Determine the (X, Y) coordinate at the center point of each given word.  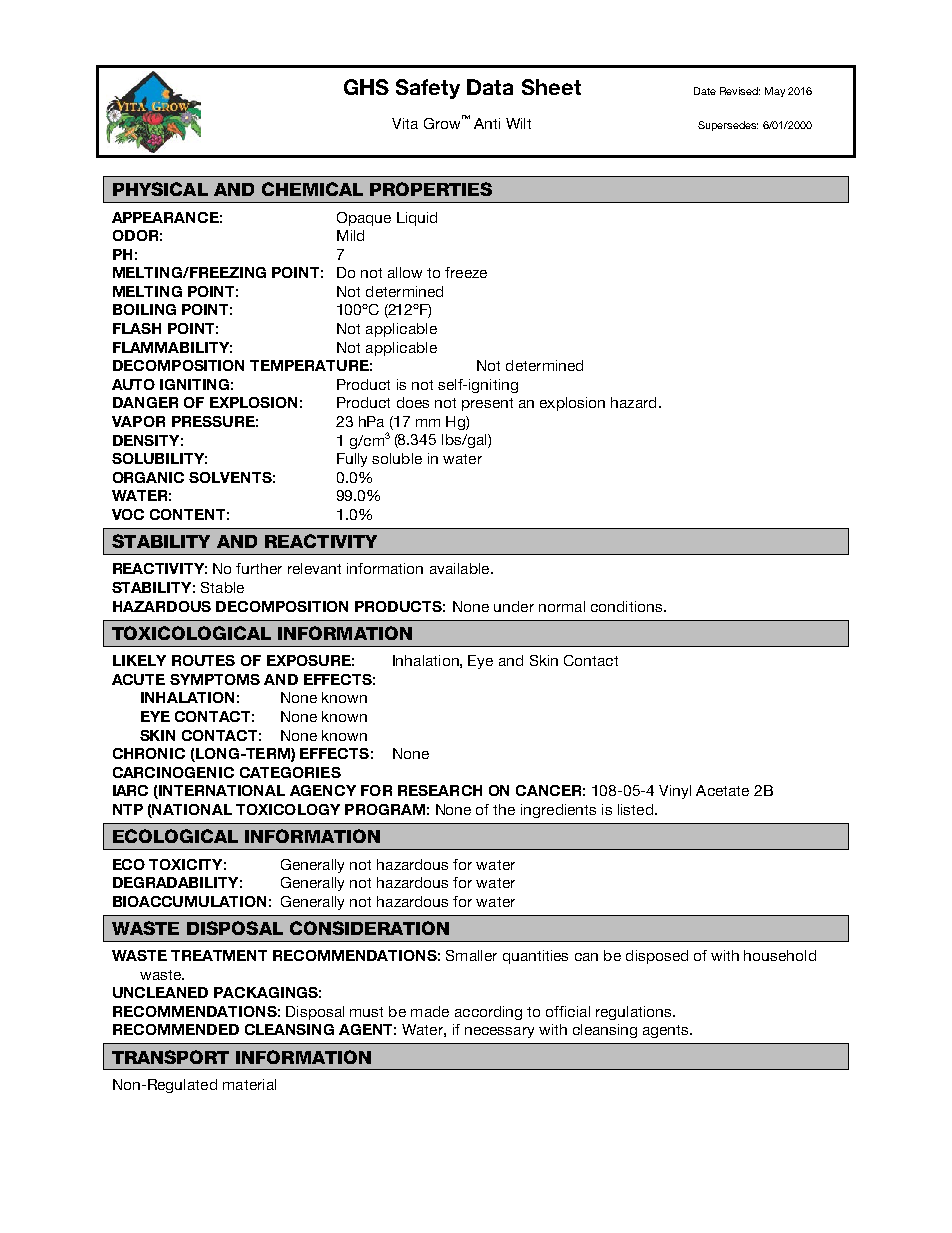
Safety (428, 89)
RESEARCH (440, 790)
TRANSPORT (170, 1057)
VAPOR (138, 421)
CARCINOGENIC (173, 772)
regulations (635, 1013)
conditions (628, 606)
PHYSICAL (160, 189)
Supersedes (728, 126)
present (487, 404)
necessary (499, 1032)
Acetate (722, 790)
